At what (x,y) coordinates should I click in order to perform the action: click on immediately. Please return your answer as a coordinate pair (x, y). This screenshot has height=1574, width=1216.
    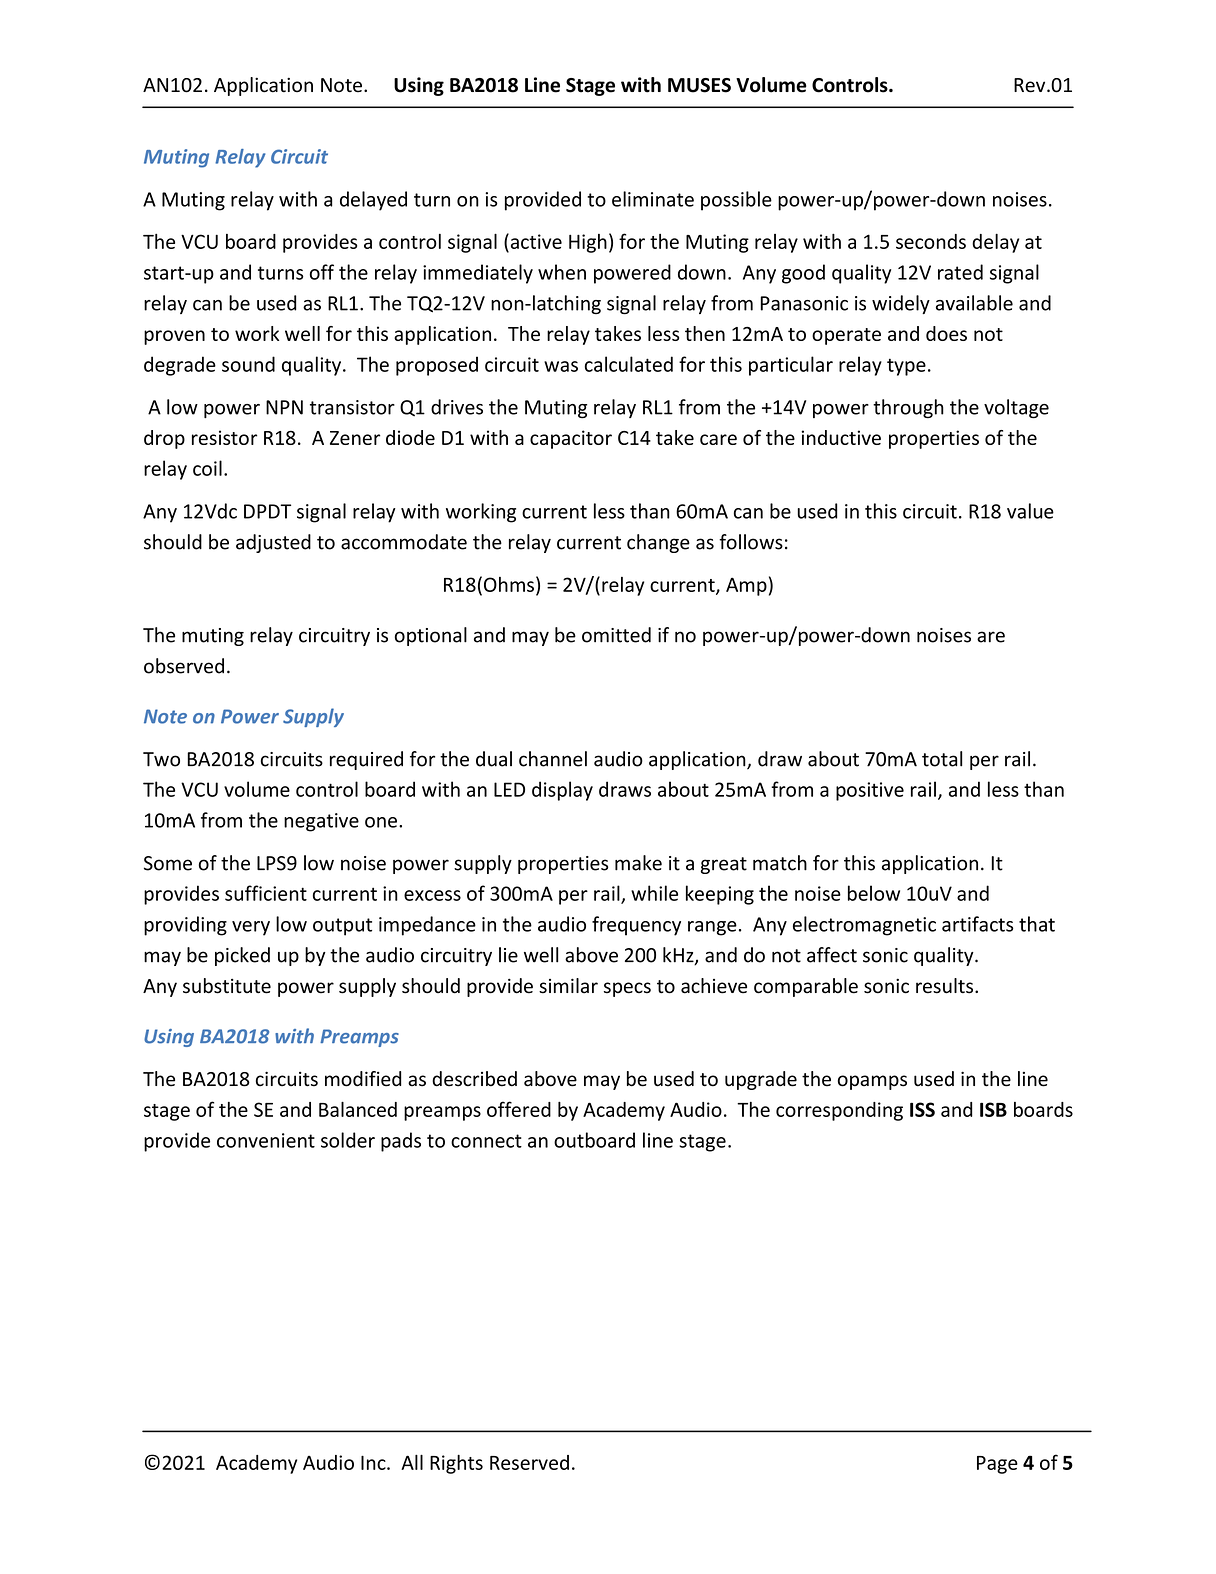
    Looking at the image, I should click on (478, 274).
